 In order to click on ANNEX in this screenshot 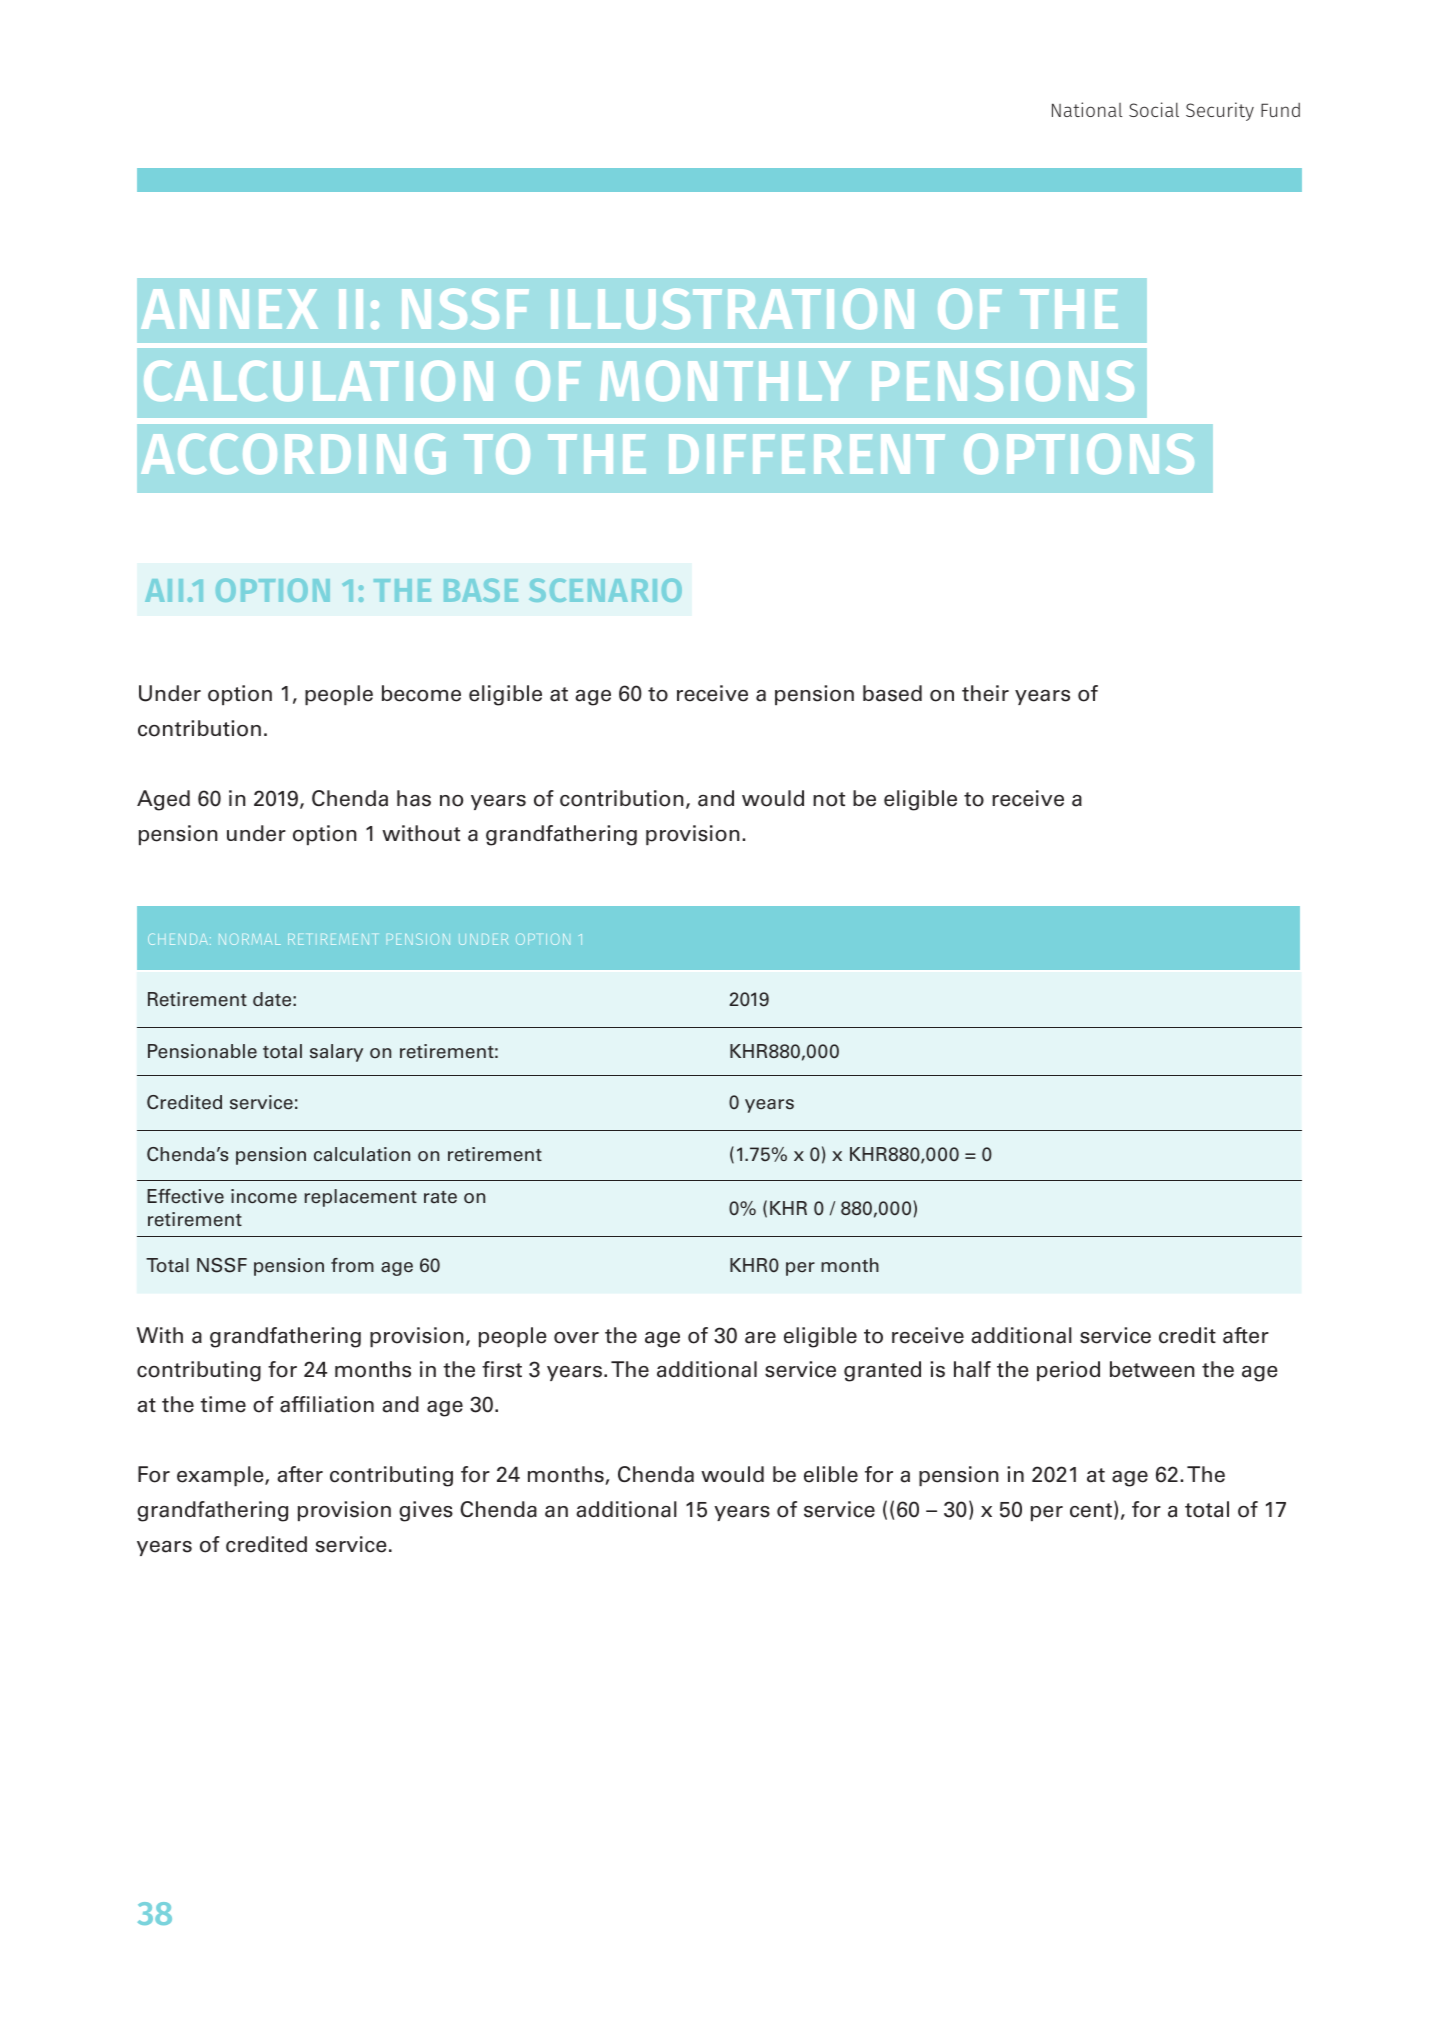, I will do `click(229, 309)`.
